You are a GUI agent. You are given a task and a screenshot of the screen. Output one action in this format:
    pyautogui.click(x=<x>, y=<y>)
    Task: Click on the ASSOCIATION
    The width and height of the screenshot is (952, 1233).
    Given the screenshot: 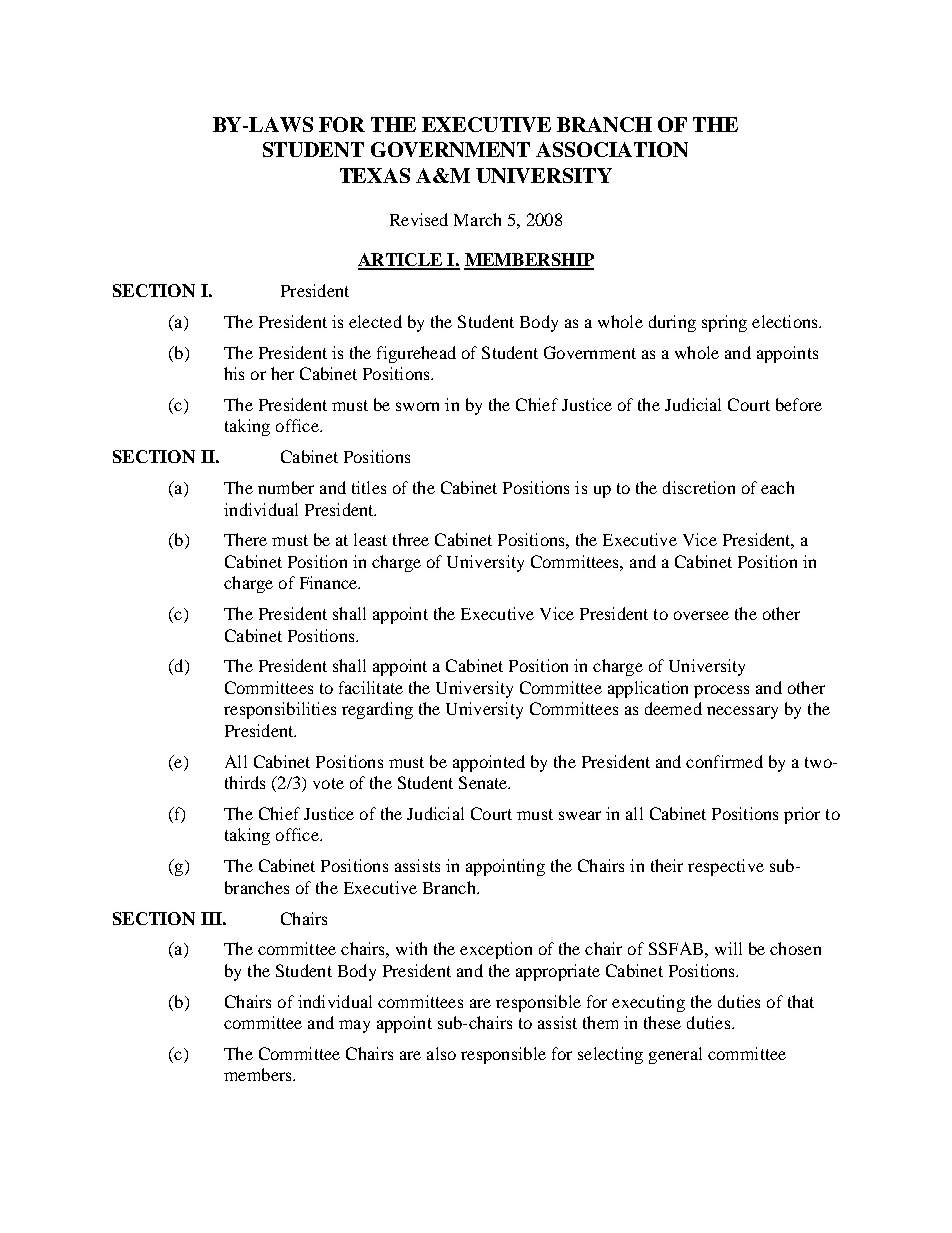 What is the action you would take?
    pyautogui.click(x=612, y=149)
